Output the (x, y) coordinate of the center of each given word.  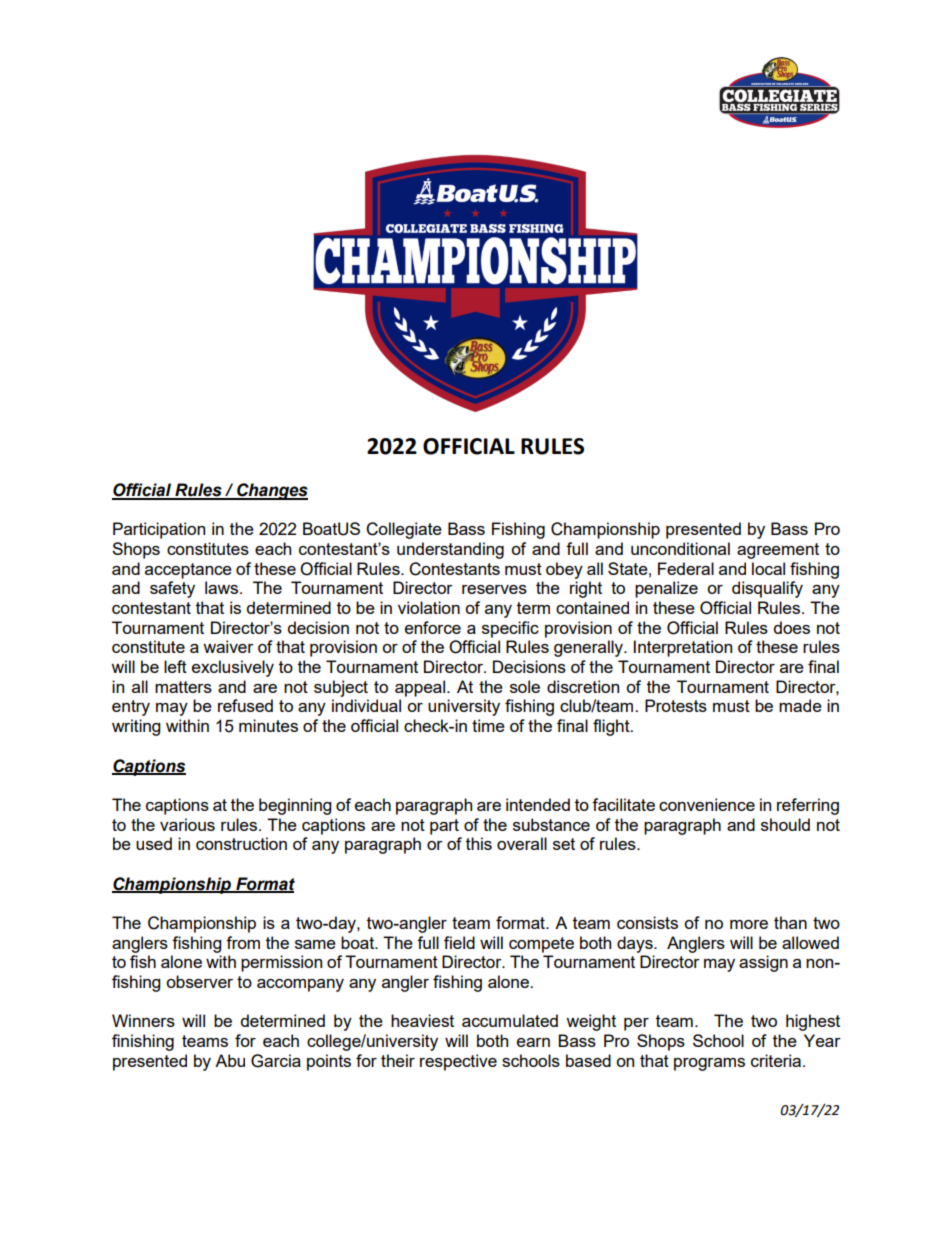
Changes (271, 491)
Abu (230, 1060)
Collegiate (404, 530)
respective (458, 1062)
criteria (777, 1060)
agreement (778, 551)
